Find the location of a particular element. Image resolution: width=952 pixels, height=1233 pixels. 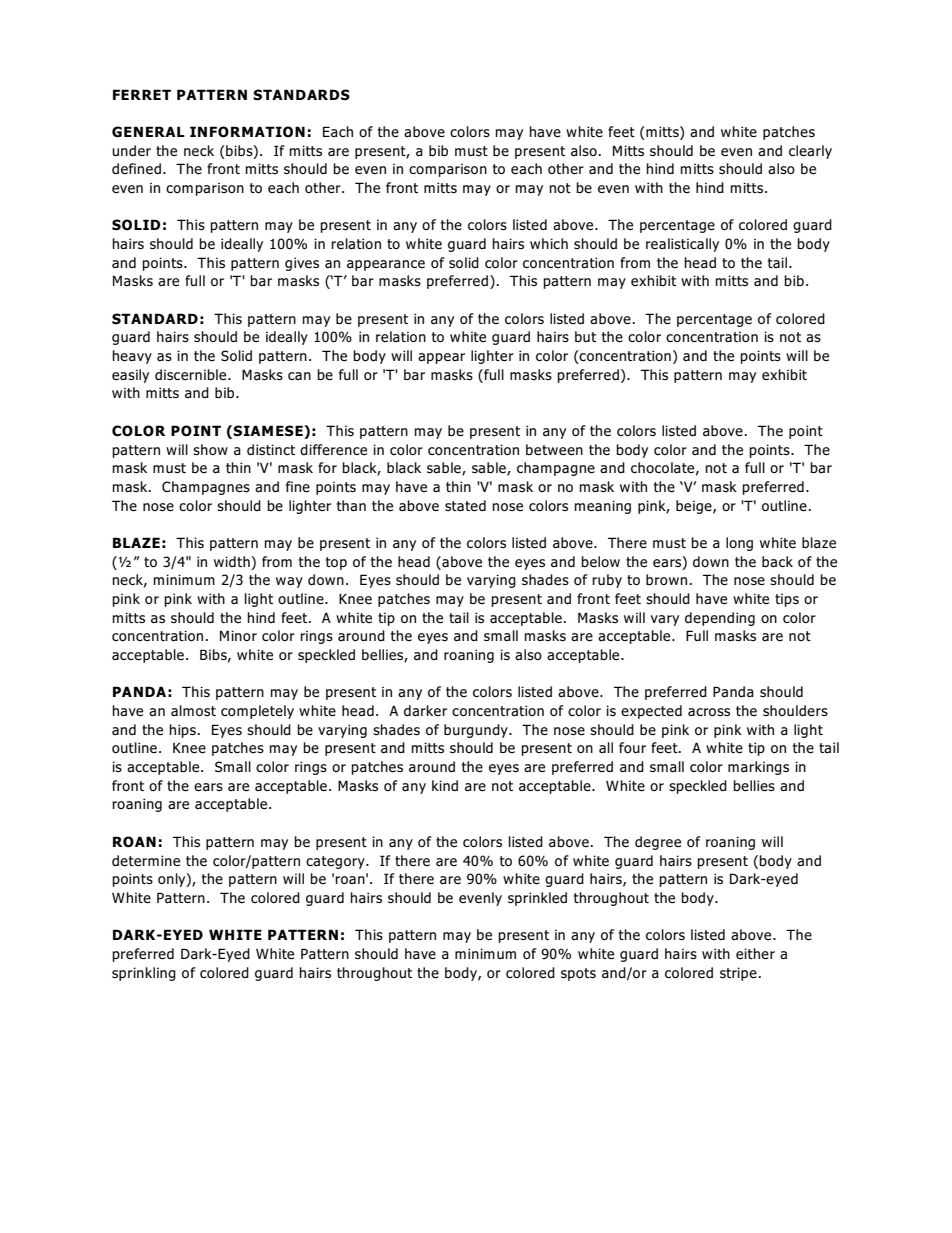

burgundy is located at coordinates (477, 731).
